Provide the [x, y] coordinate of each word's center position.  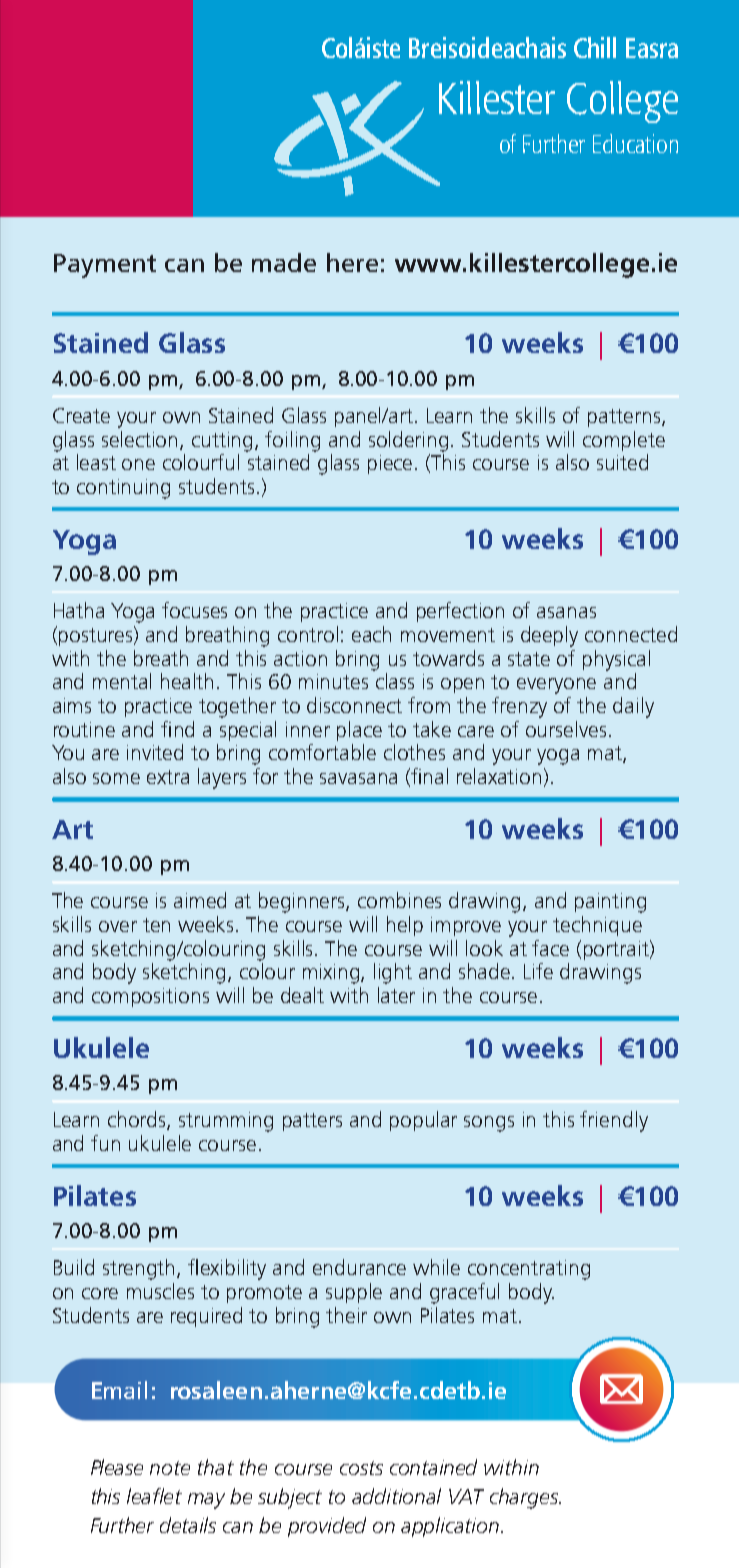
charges [525, 1498]
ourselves [566, 729]
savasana [358, 778]
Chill [595, 47]
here [352, 262]
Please [117, 1467]
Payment [105, 266]
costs [361, 1468]
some [116, 778]
